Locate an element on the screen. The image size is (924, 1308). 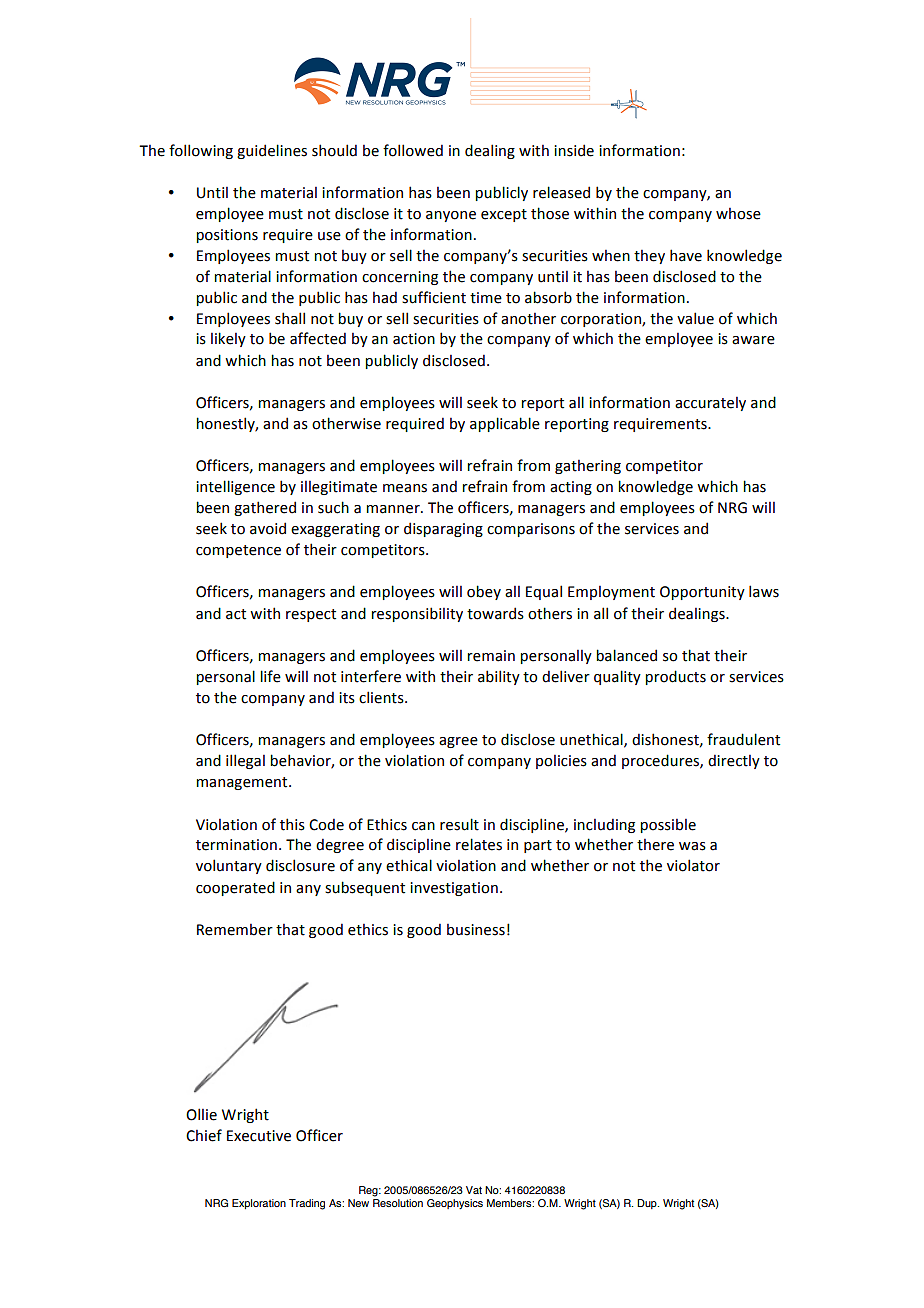
life is located at coordinates (270, 676).
